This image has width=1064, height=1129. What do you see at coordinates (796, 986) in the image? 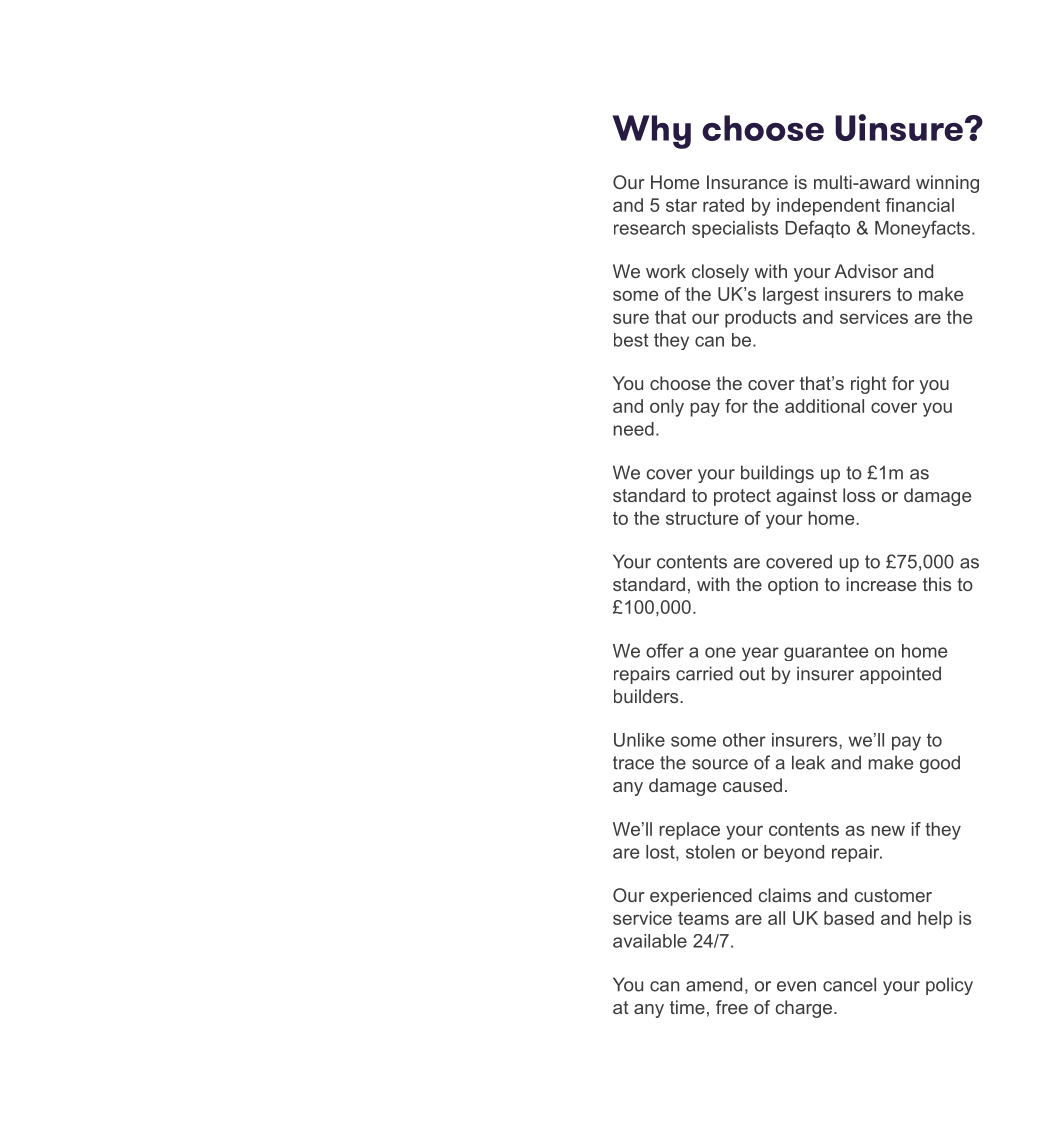
I see `even` at bounding box center [796, 986].
